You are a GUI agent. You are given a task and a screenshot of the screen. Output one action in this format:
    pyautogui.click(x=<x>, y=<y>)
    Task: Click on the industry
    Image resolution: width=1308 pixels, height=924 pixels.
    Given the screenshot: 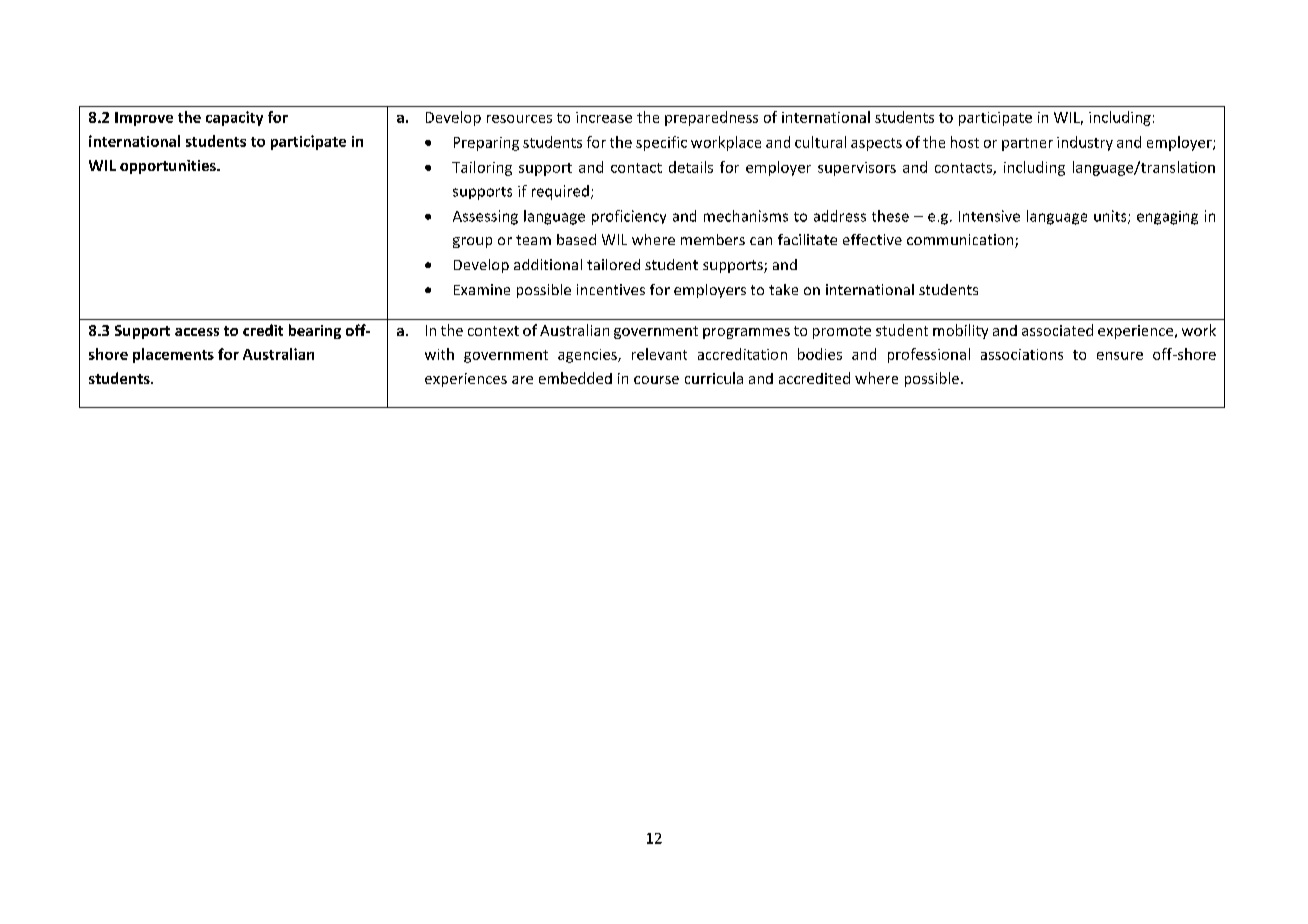 What is the action you would take?
    pyautogui.click(x=1085, y=143)
